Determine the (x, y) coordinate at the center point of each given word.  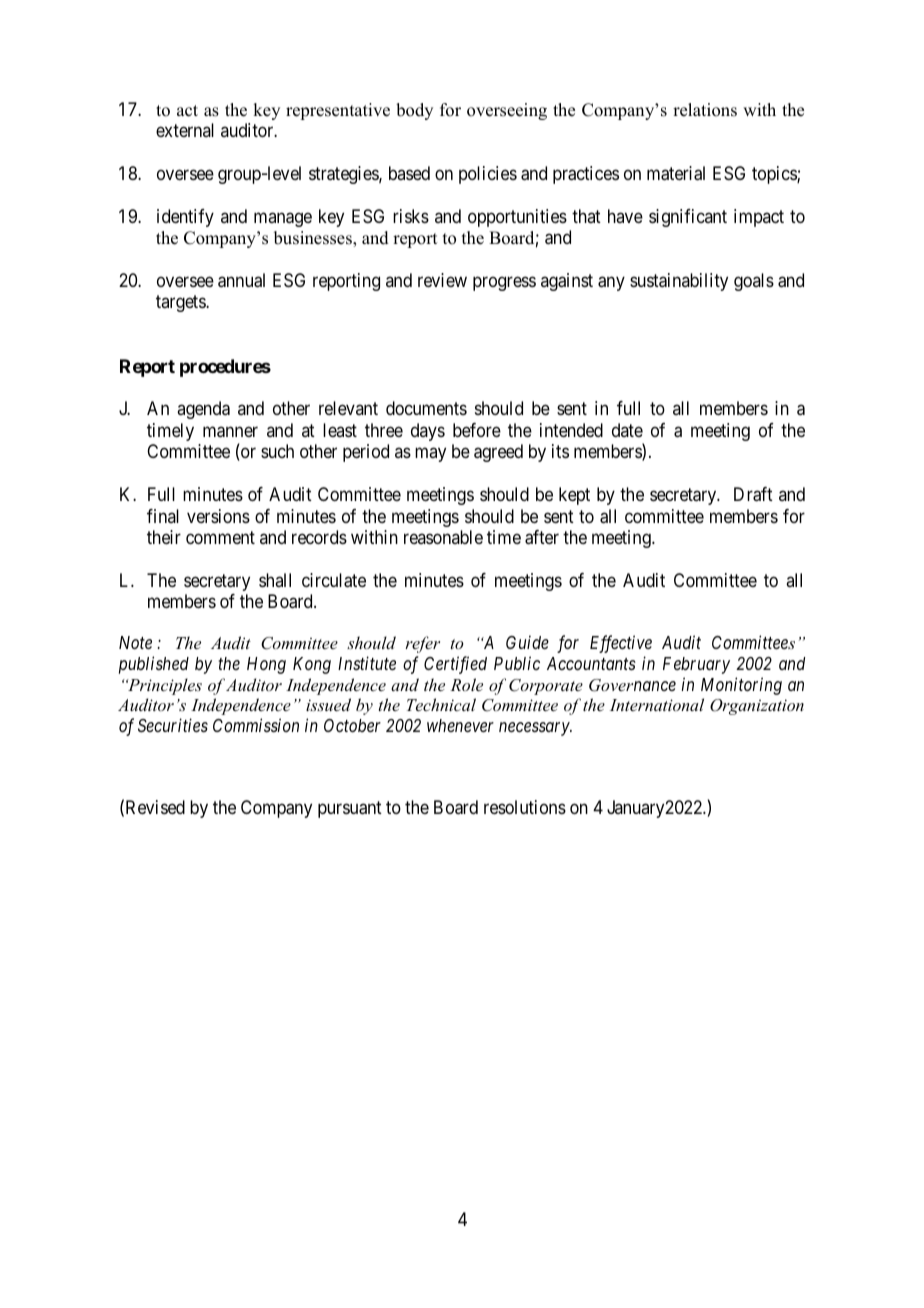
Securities (173, 725)
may (430, 455)
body (414, 111)
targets (181, 304)
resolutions (525, 807)
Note (135, 642)
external (185, 130)
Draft (753, 494)
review (442, 280)
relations (705, 110)
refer (422, 644)
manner (230, 432)
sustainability (679, 282)
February (696, 665)
